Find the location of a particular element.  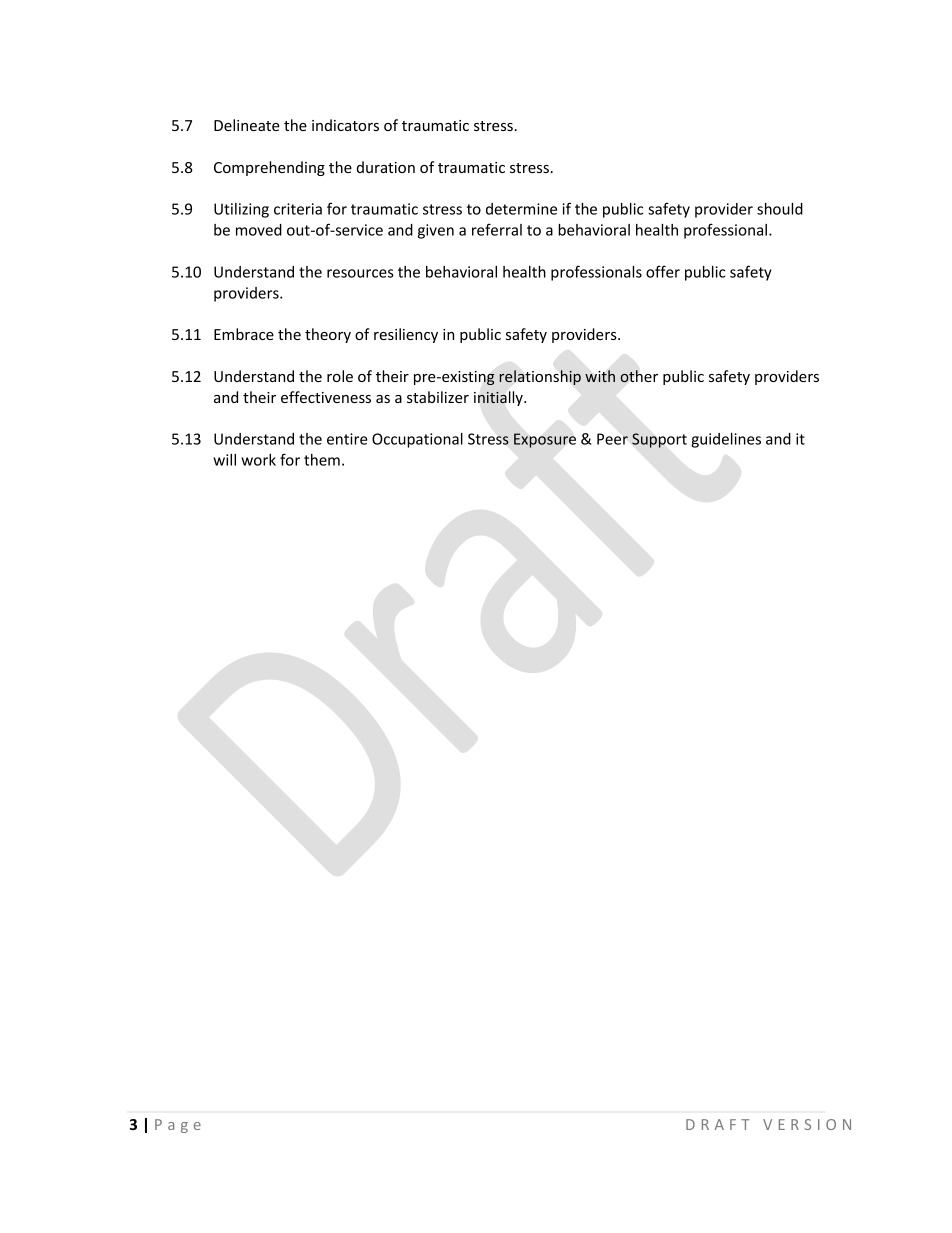

should is located at coordinates (780, 209).
